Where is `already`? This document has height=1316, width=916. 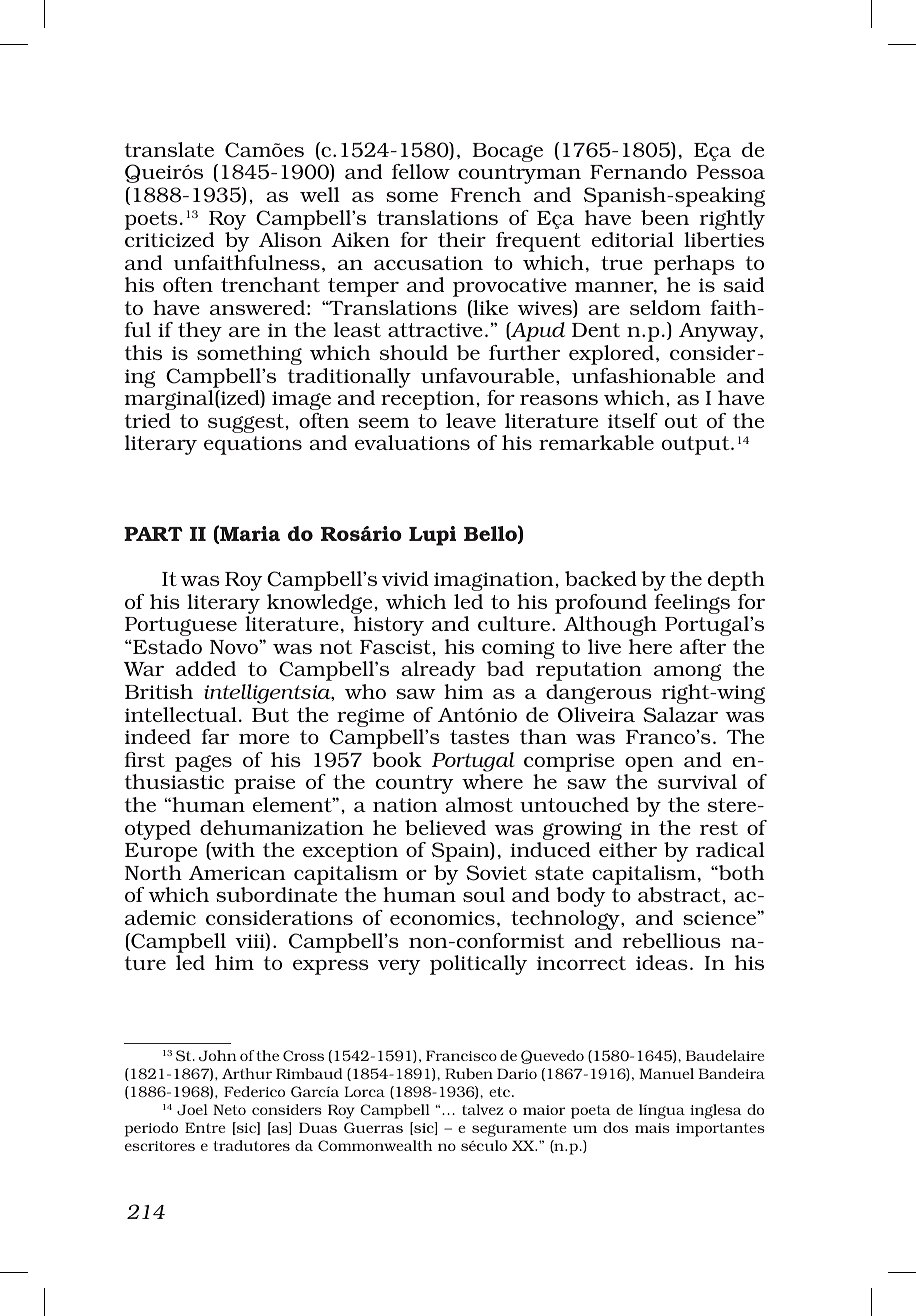 already is located at coordinates (438, 671).
